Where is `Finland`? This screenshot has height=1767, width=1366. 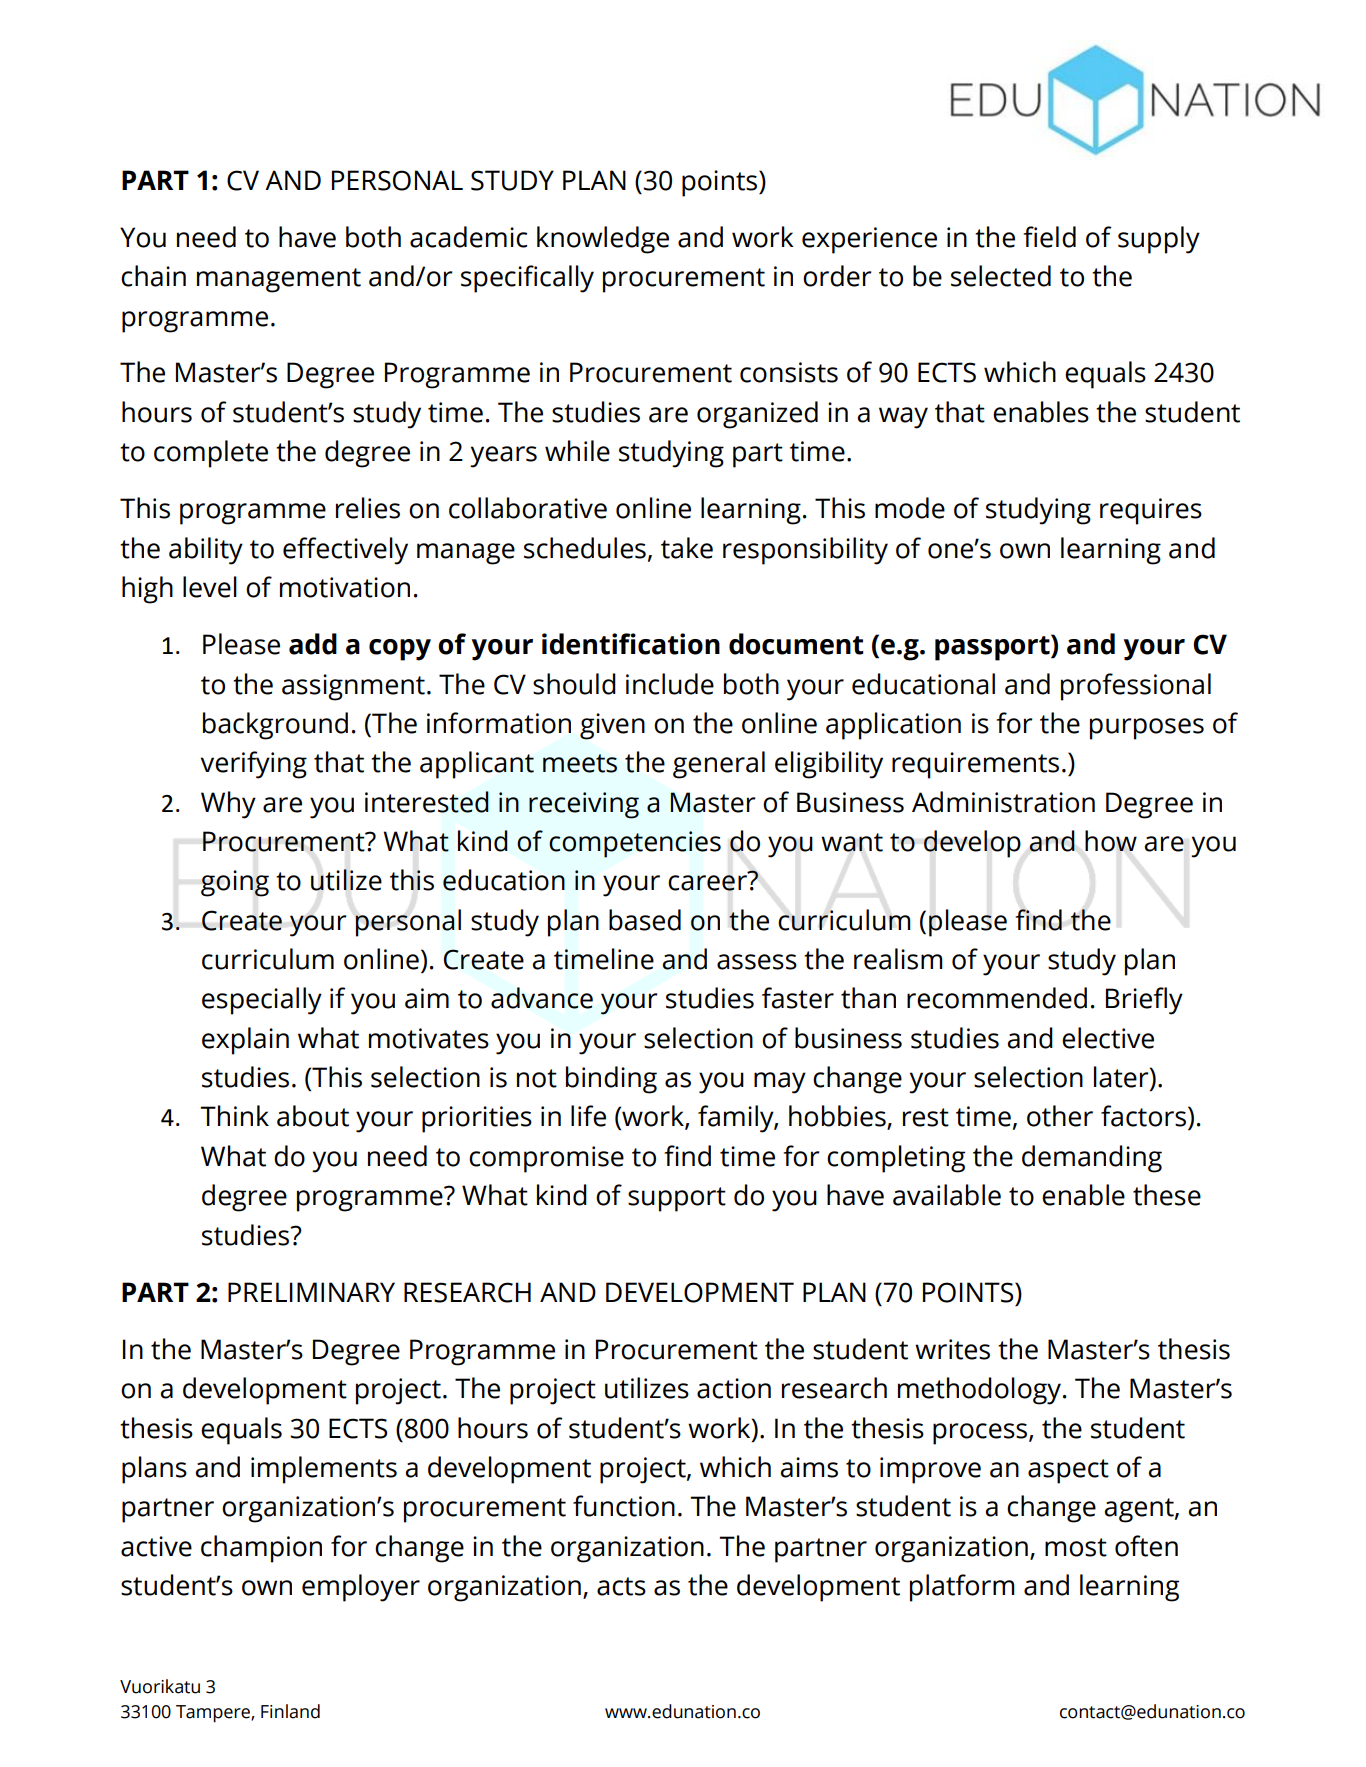
Finland is located at coordinates (290, 1711).
